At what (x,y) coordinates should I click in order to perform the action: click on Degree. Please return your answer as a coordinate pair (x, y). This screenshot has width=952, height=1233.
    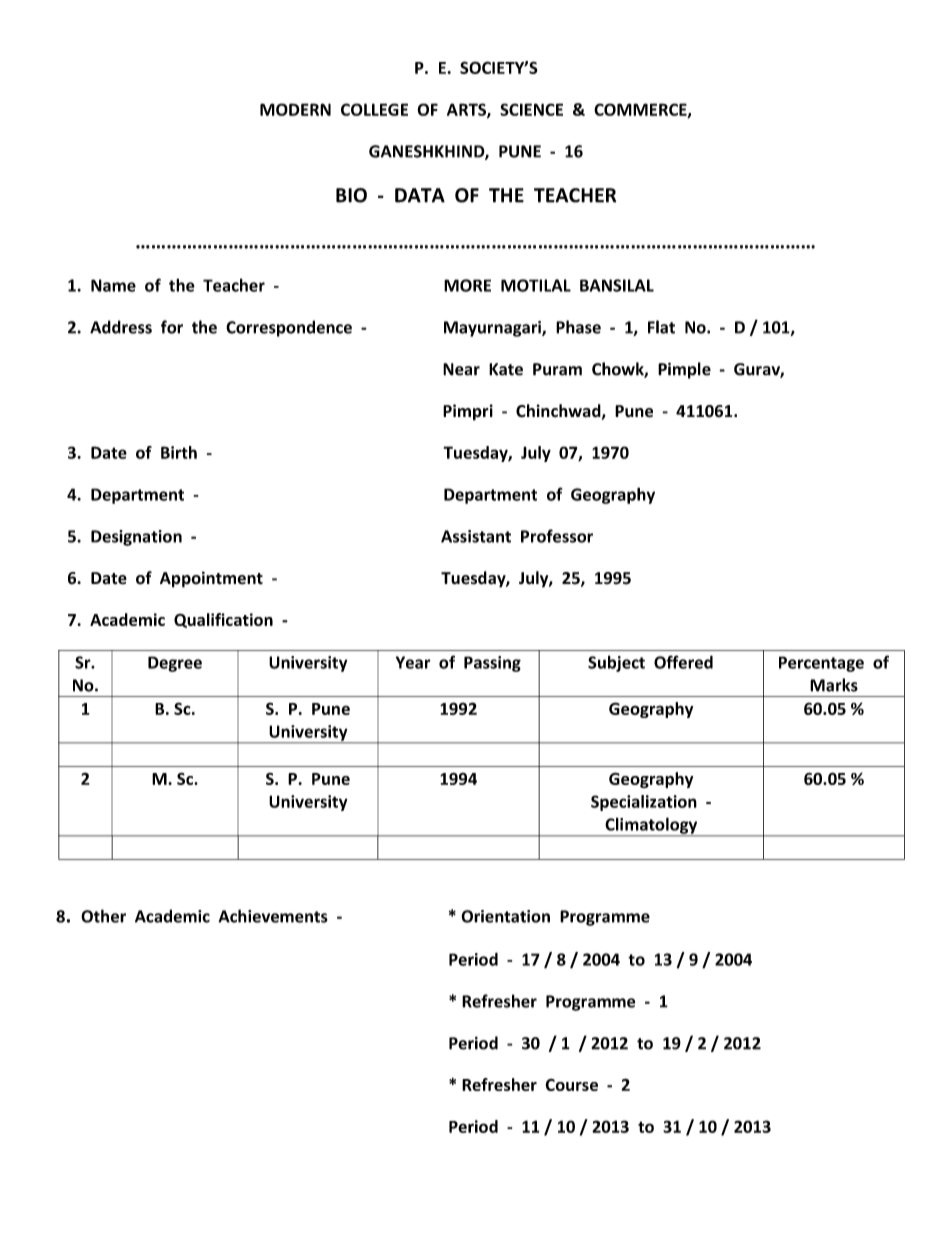
    Looking at the image, I should click on (175, 664).
